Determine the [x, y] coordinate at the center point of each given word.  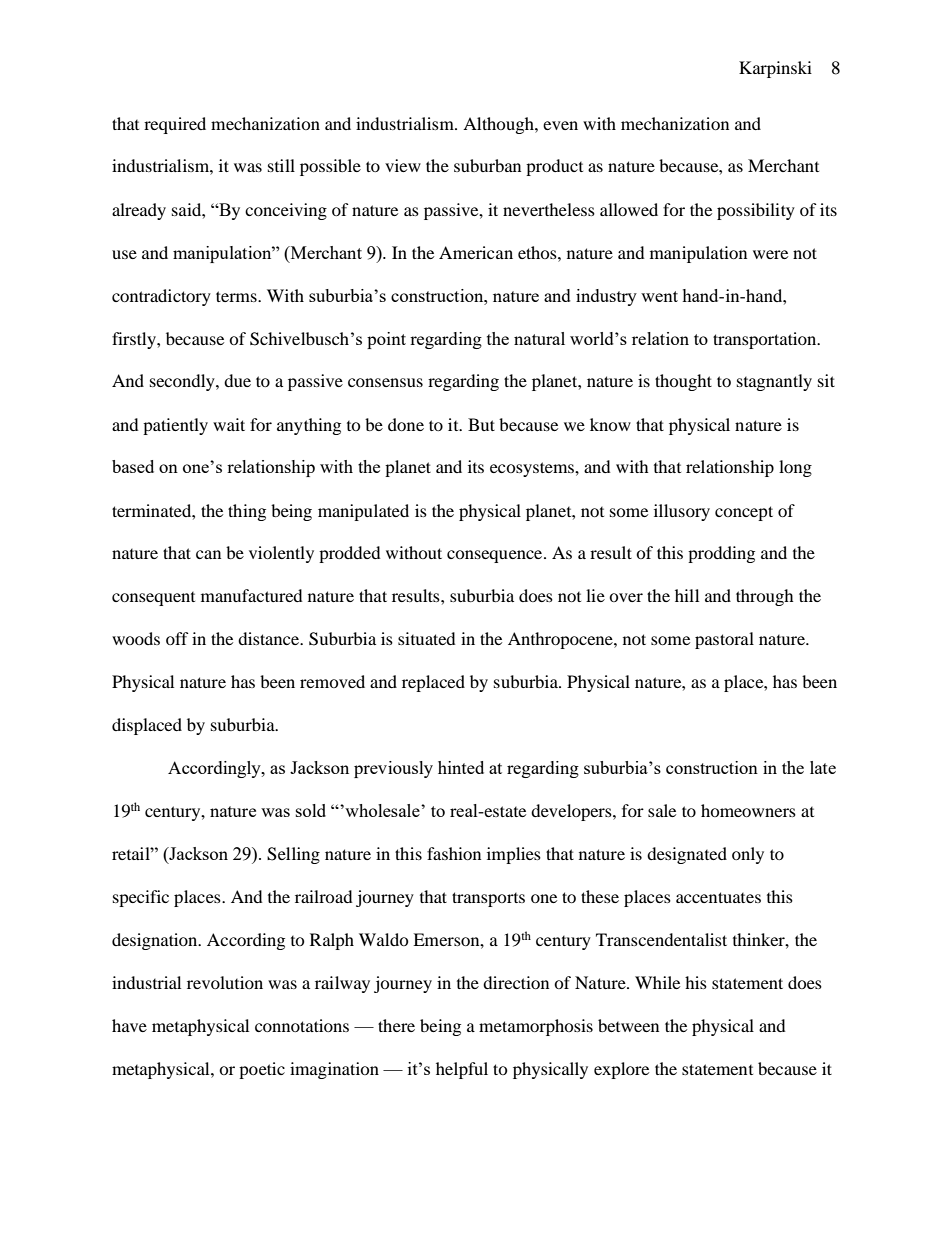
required [175, 125]
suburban [487, 165]
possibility [756, 211]
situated [427, 638]
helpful [462, 1070]
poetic [262, 1070]
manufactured [252, 595]
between [628, 1025]
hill [687, 595]
